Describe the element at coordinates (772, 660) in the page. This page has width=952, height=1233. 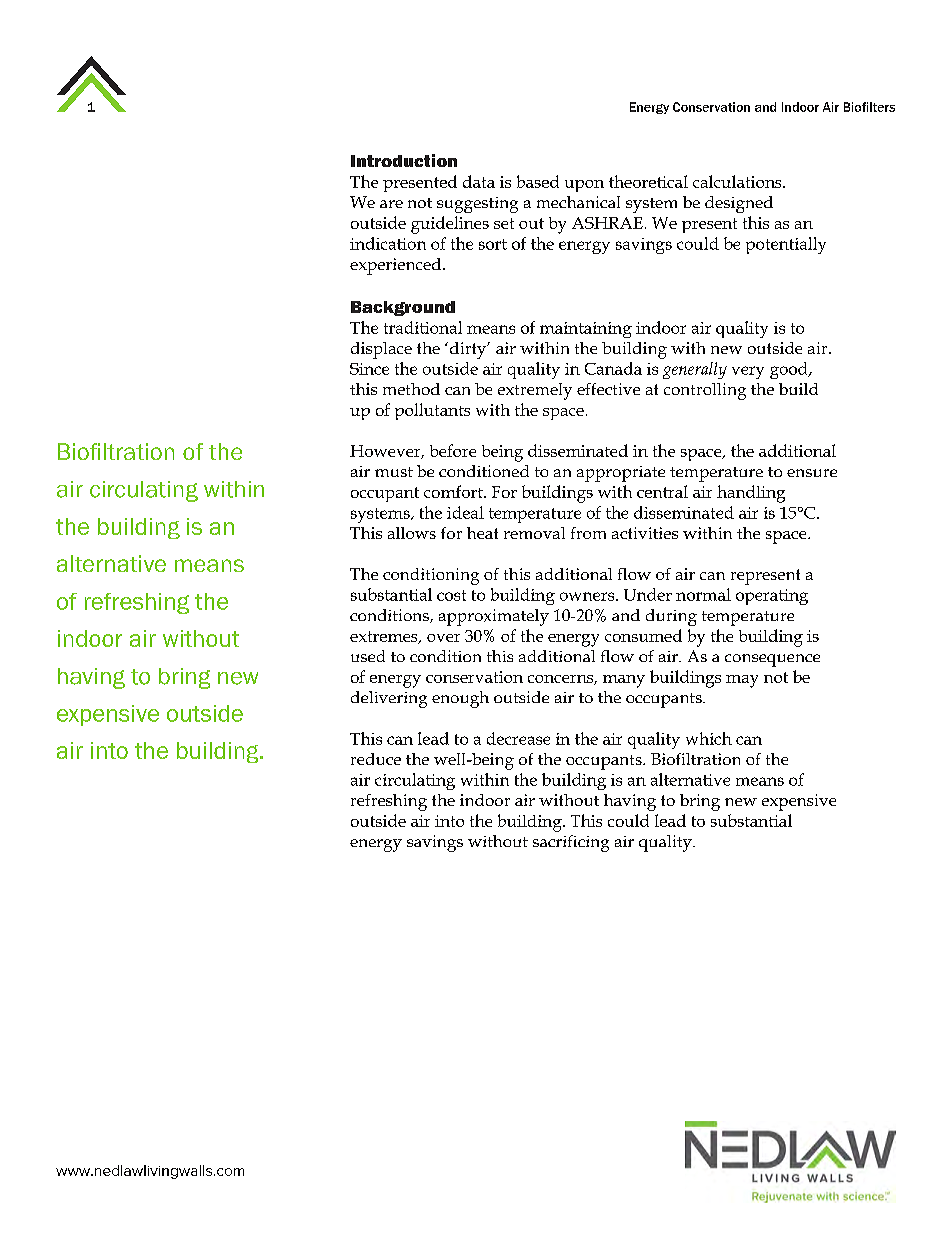
I see `consequence` at that location.
